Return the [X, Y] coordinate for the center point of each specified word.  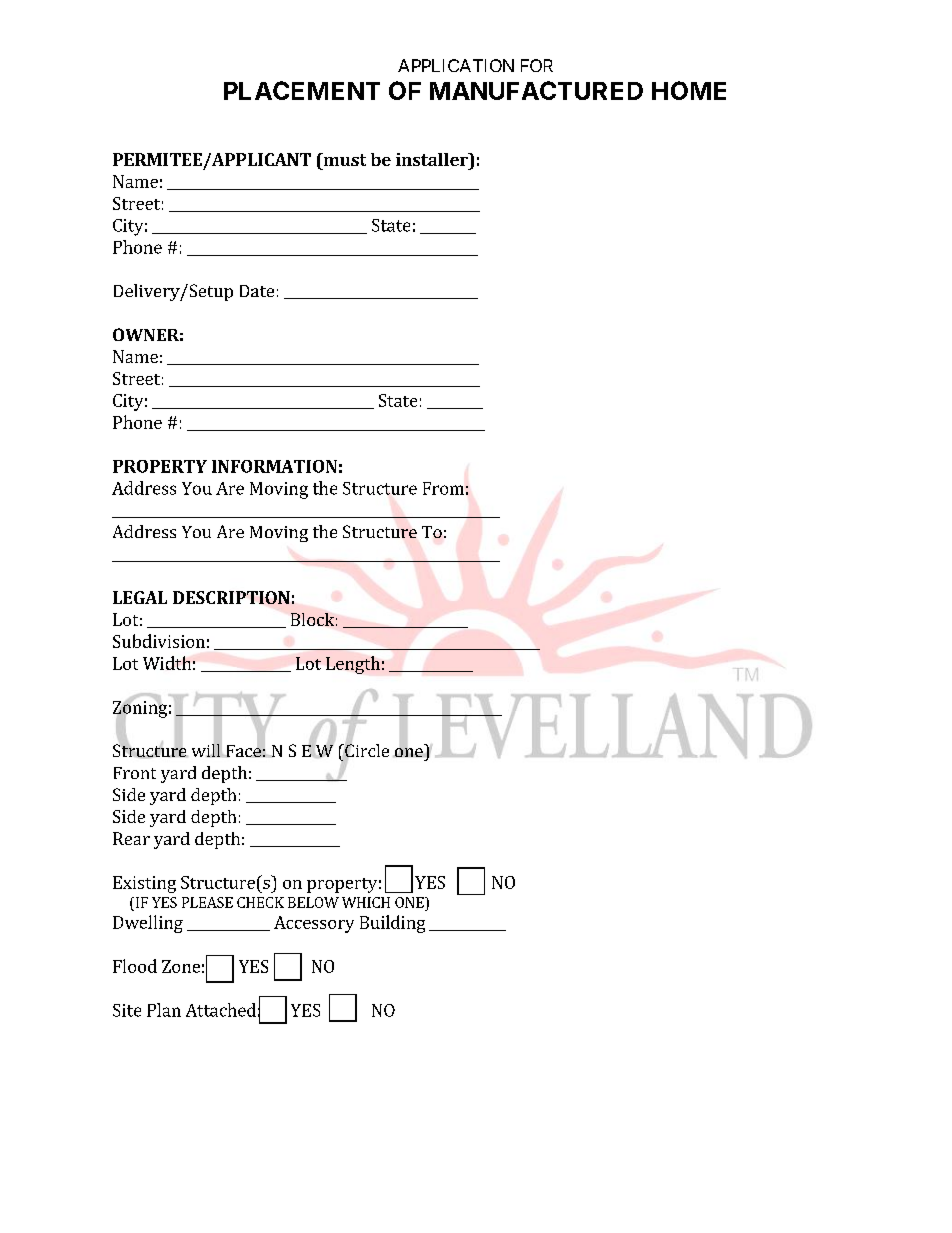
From [443, 488]
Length [353, 665]
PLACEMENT [302, 90]
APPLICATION [456, 65]
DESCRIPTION [231, 597]
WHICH [366, 902]
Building [392, 924]
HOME [689, 90]
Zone [181, 966]
